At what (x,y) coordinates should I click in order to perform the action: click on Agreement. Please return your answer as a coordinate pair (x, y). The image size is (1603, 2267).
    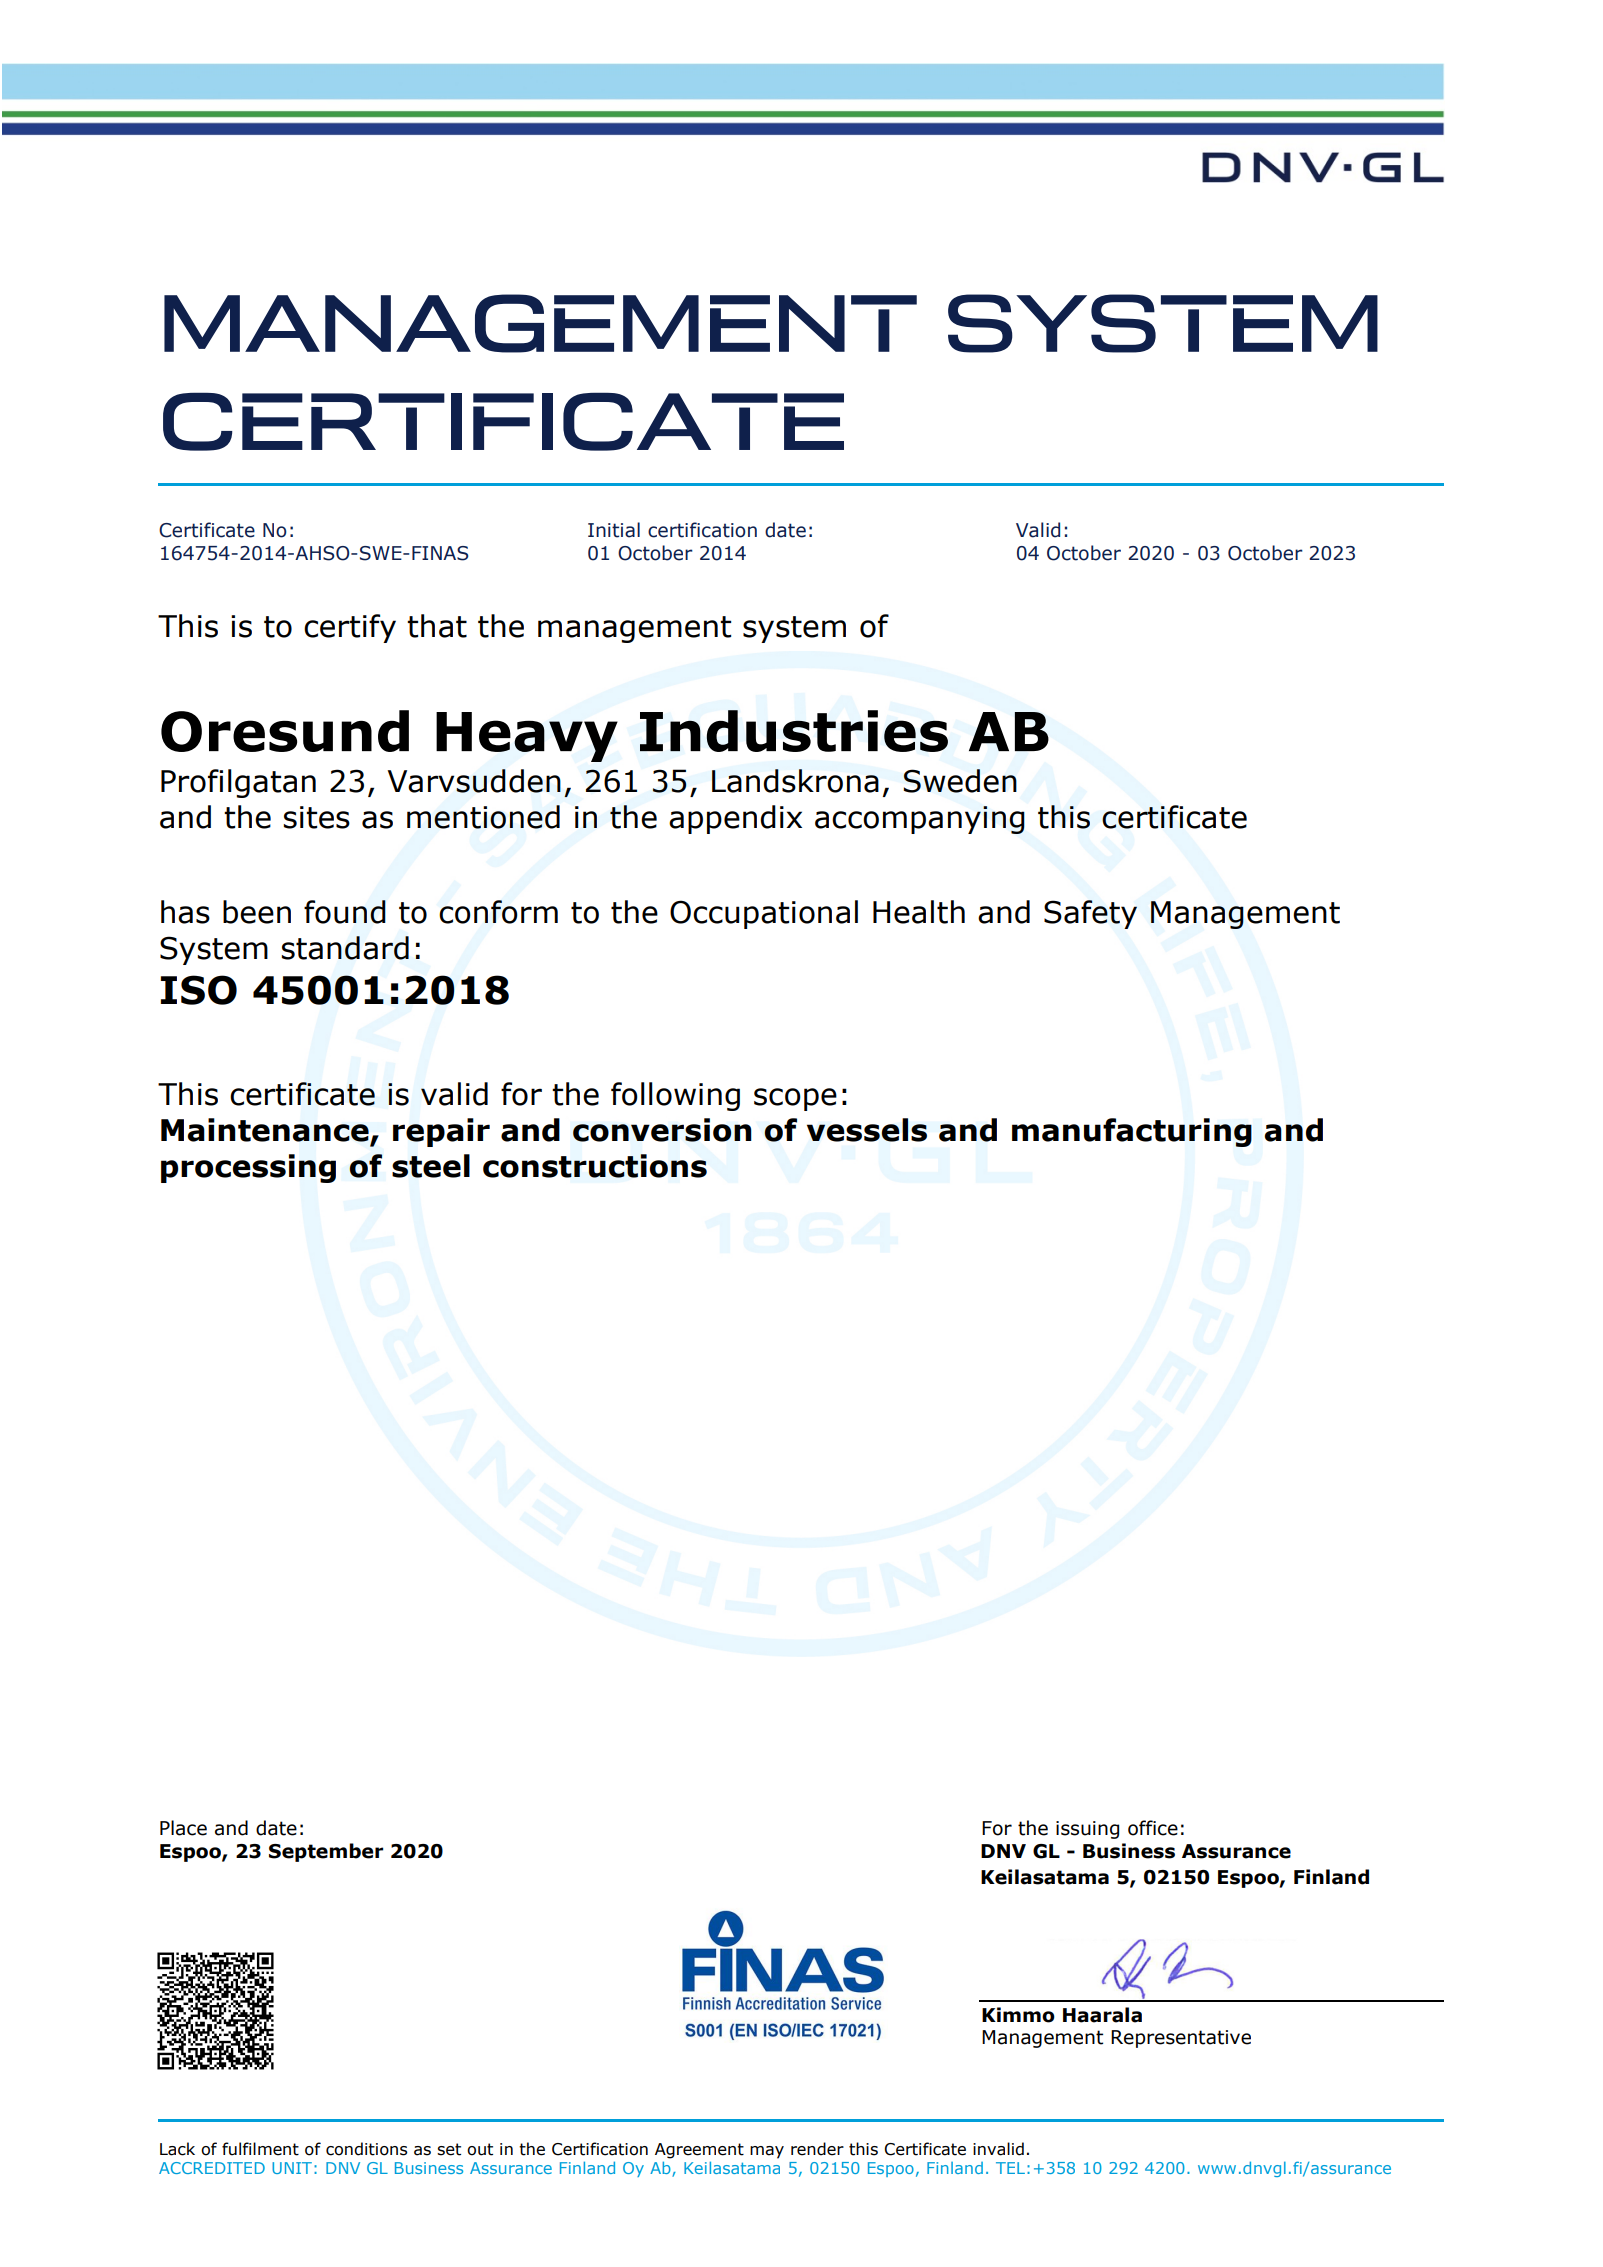
    Looking at the image, I should click on (699, 2151).
